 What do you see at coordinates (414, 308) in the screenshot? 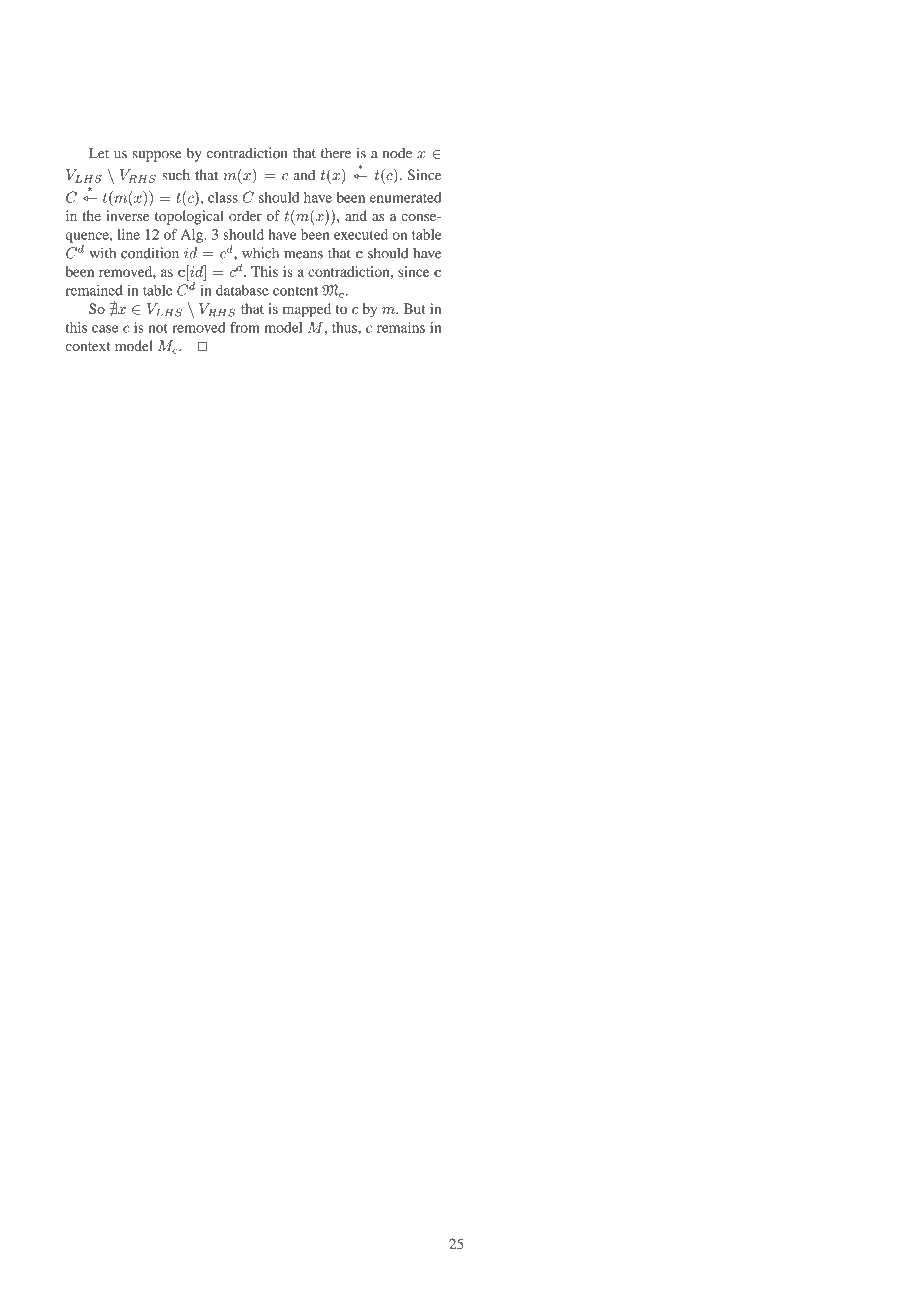
I see `But` at bounding box center [414, 308].
